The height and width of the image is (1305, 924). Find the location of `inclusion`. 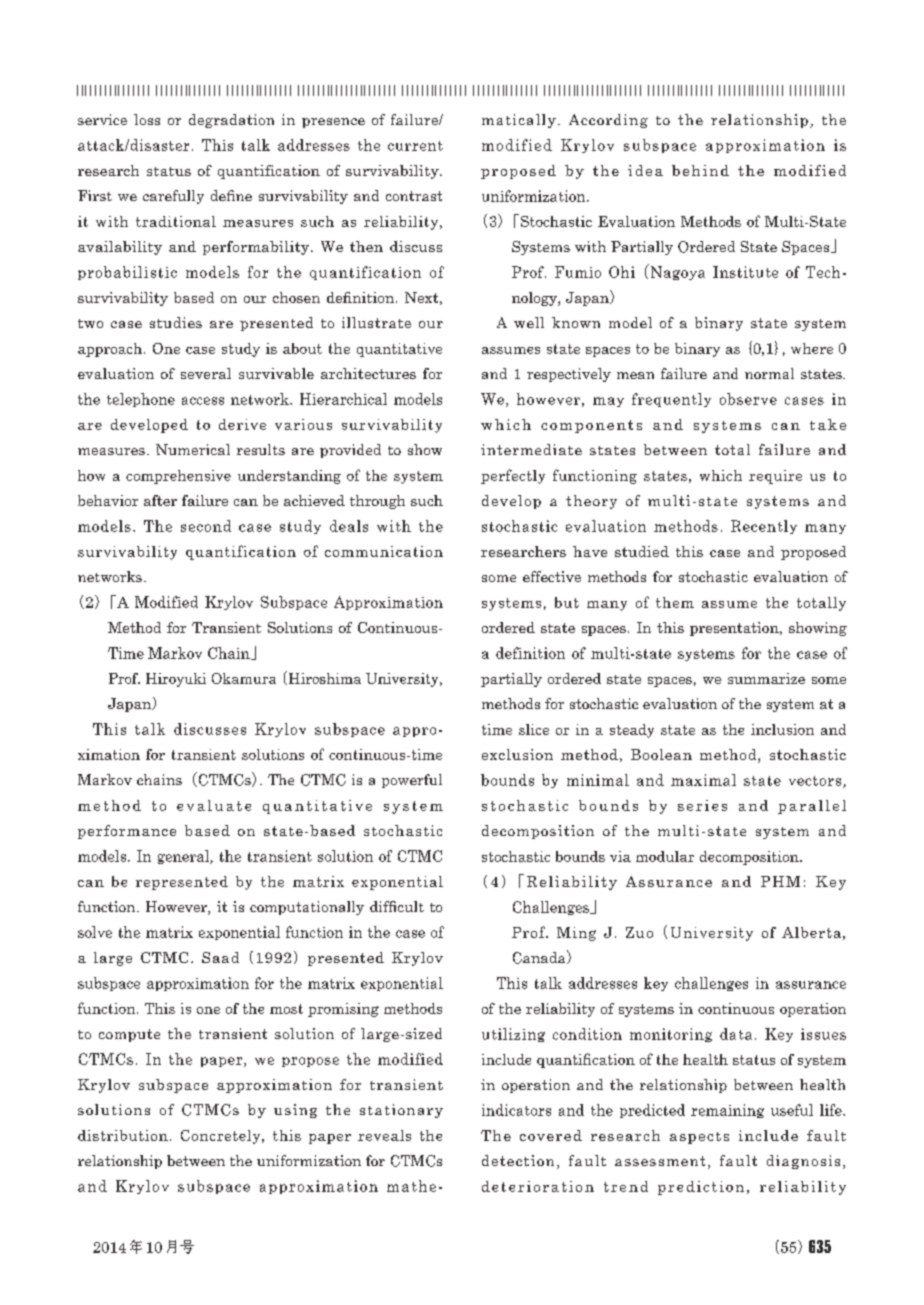

inclusion is located at coordinates (782, 729).
